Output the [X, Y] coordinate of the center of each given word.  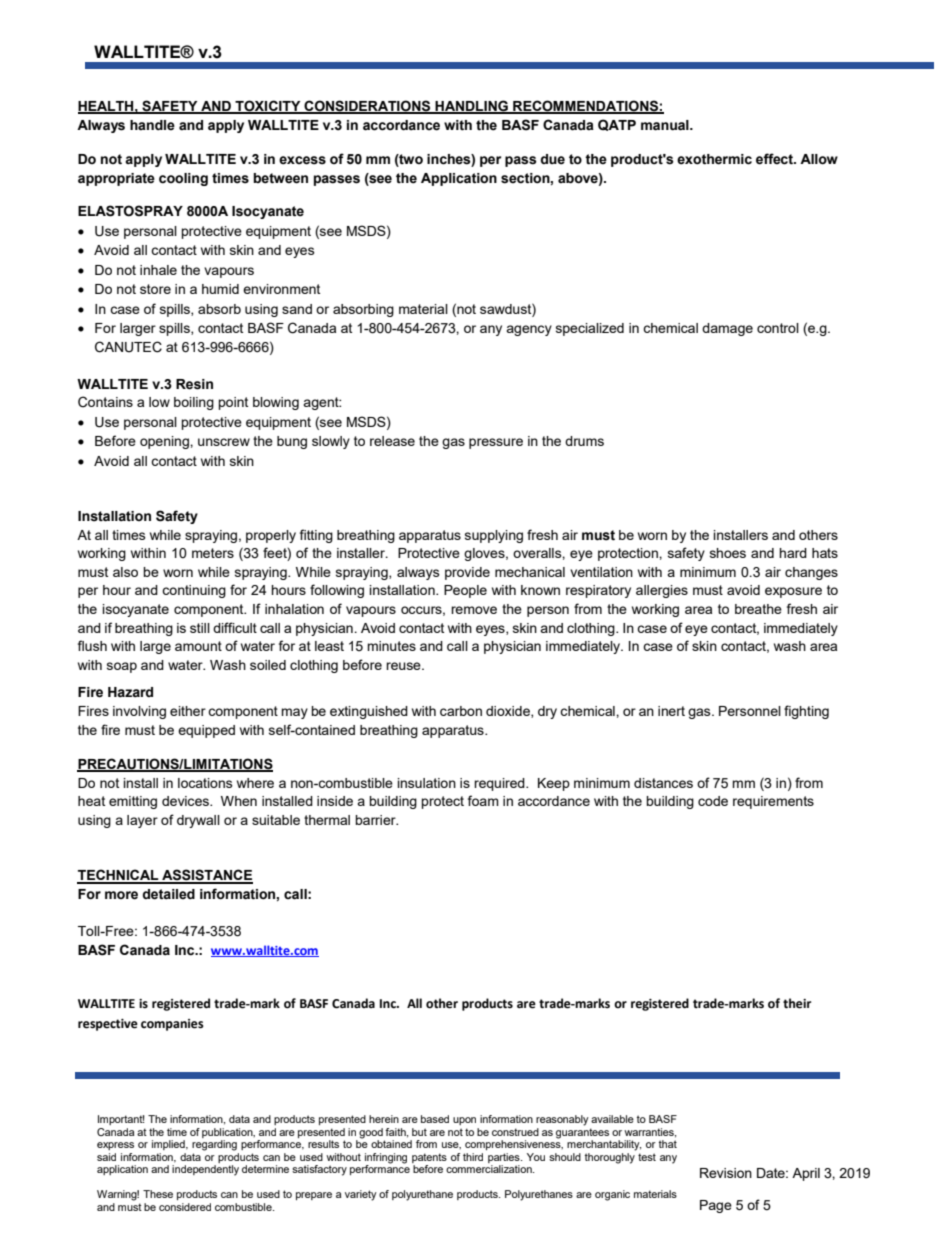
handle [152, 125]
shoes [728, 553]
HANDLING [471, 107]
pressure [496, 443]
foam [483, 800]
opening [165, 442]
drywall [198, 821]
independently [205, 1170]
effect [775, 159]
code [713, 801]
